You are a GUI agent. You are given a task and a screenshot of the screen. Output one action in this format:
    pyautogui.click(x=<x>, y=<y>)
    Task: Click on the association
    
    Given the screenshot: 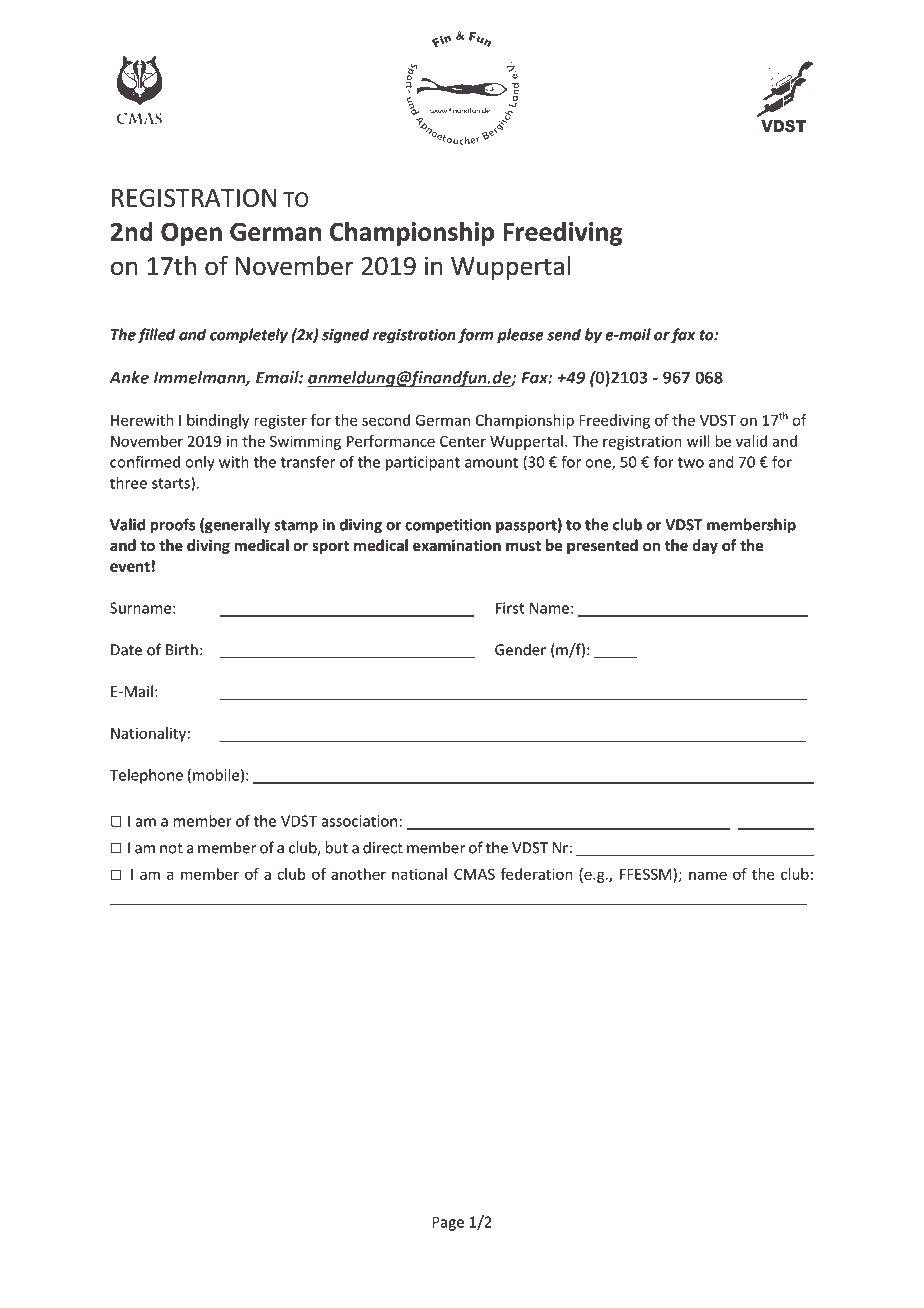 What is the action you would take?
    pyautogui.click(x=359, y=821)
